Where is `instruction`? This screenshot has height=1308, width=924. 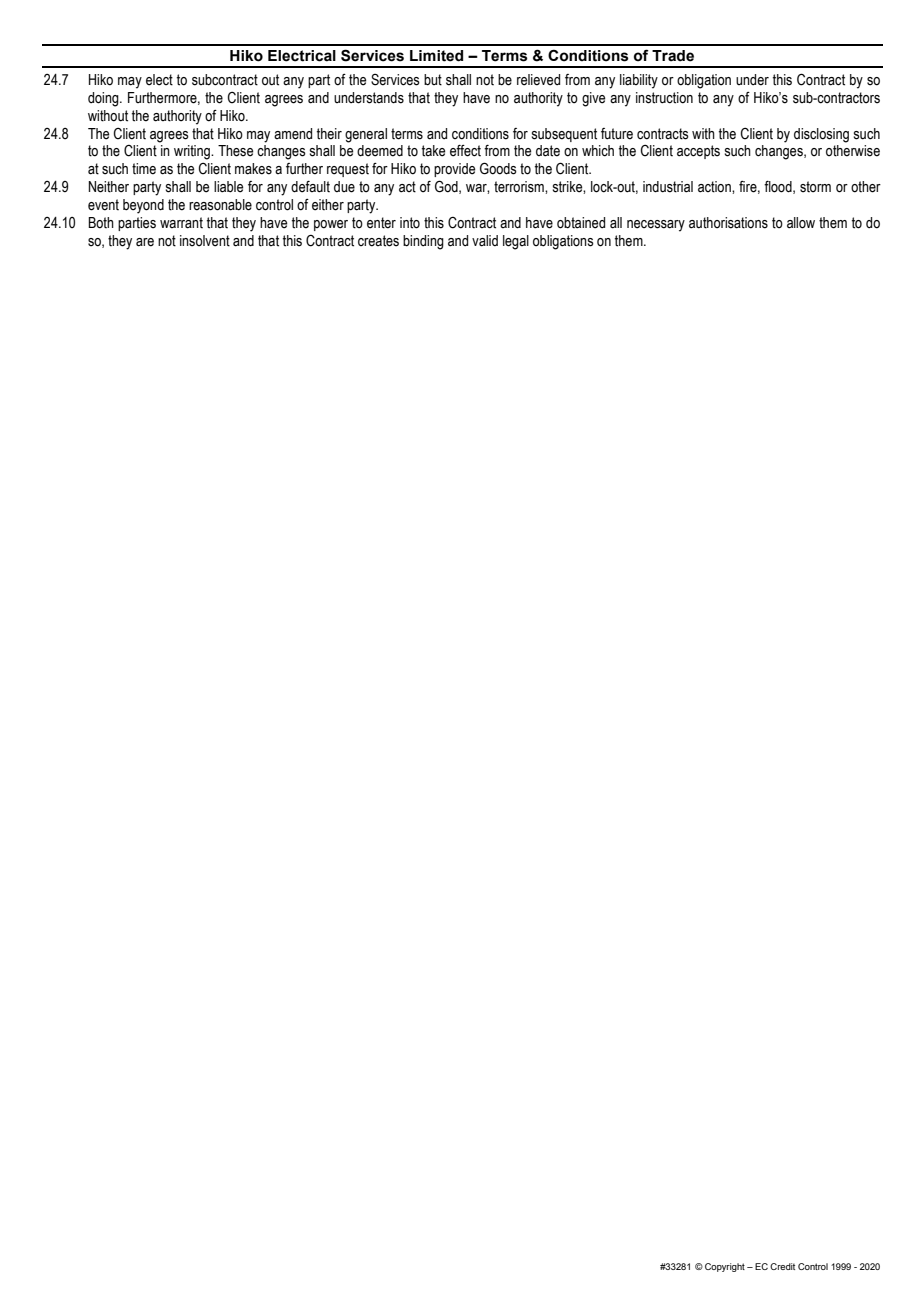 instruction is located at coordinates (664, 98).
